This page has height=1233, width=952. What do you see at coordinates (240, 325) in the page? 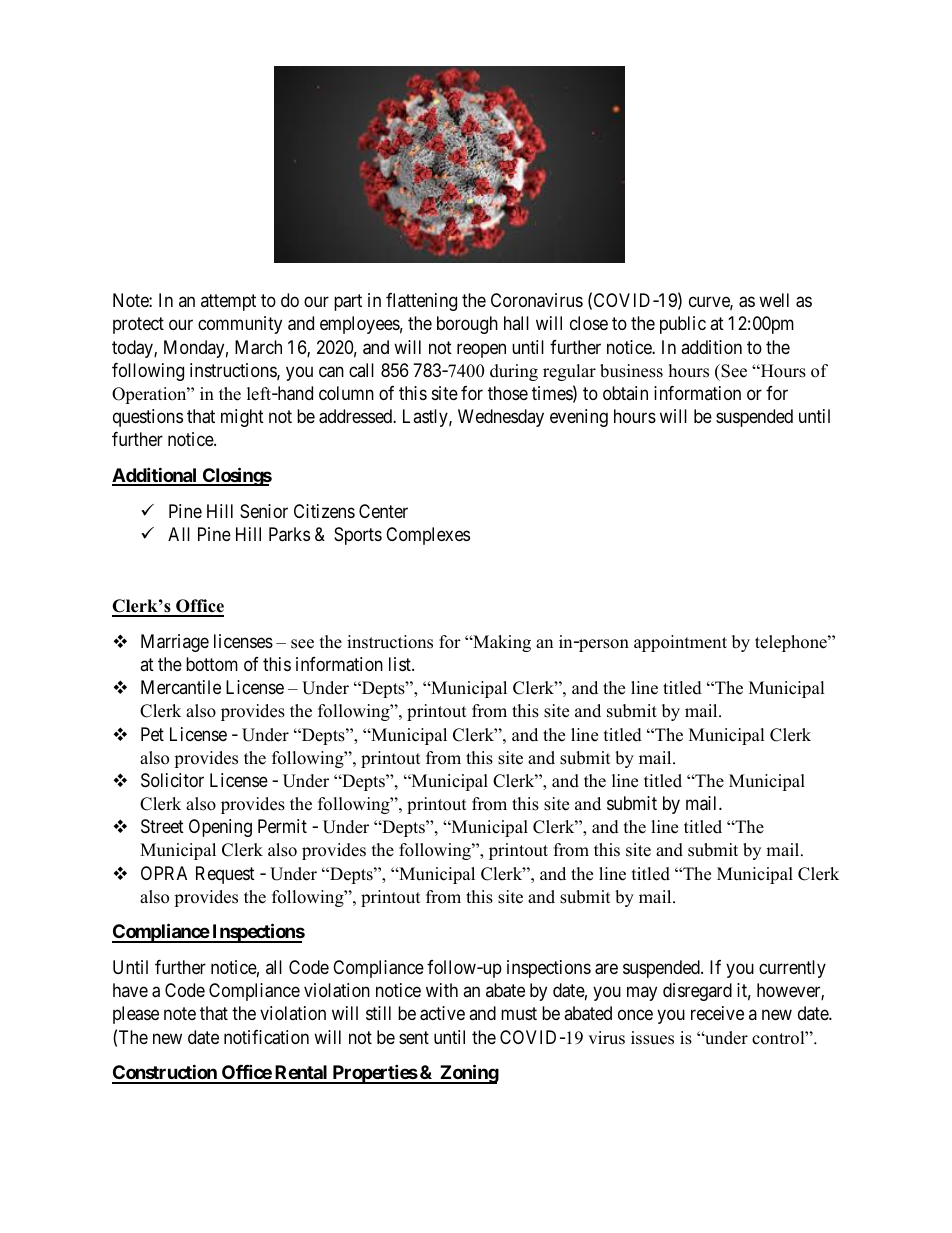
I see `community` at bounding box center [240, 325].
